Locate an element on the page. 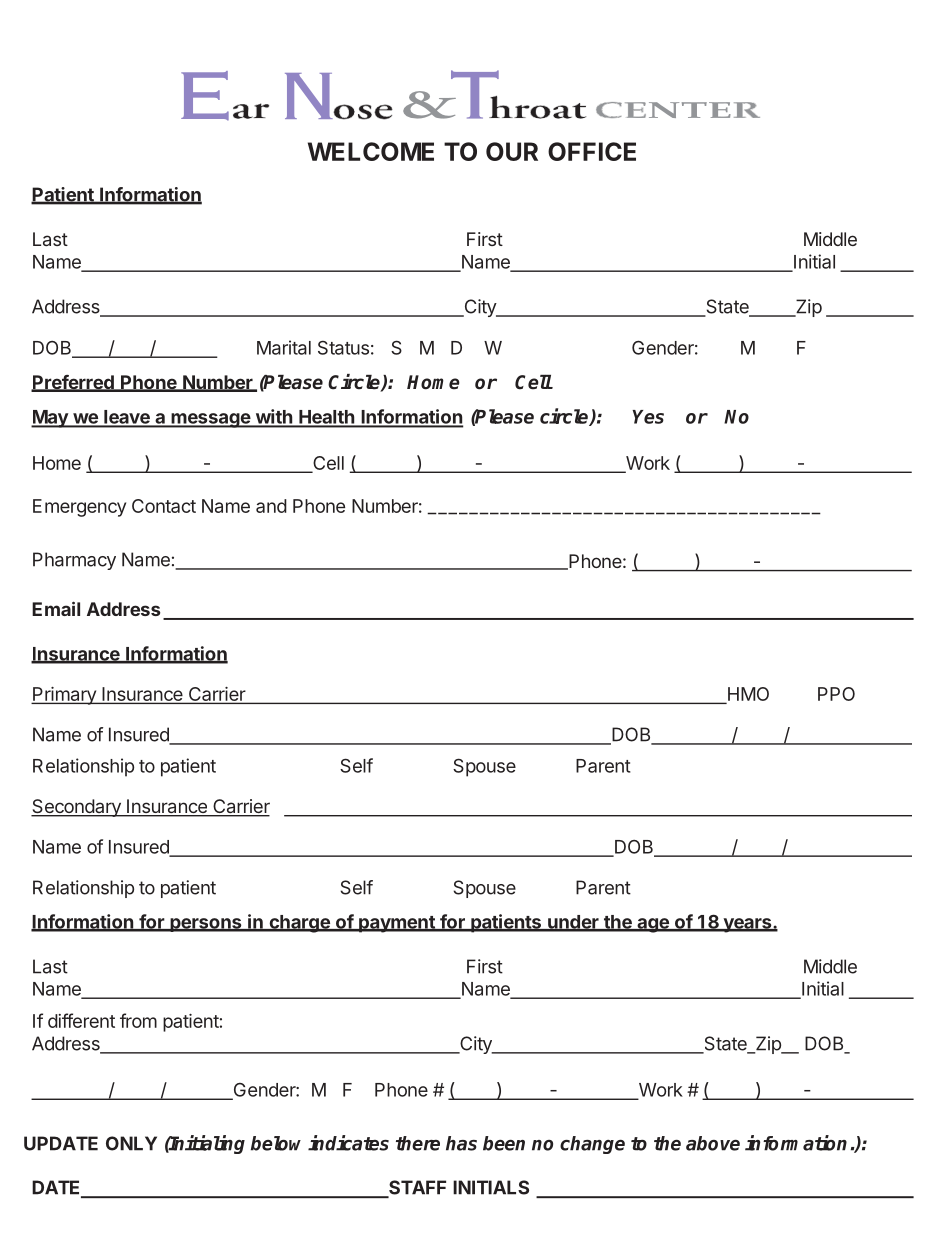 The image size is (952, 1233). Yes is located at coordinates (648, 417).
